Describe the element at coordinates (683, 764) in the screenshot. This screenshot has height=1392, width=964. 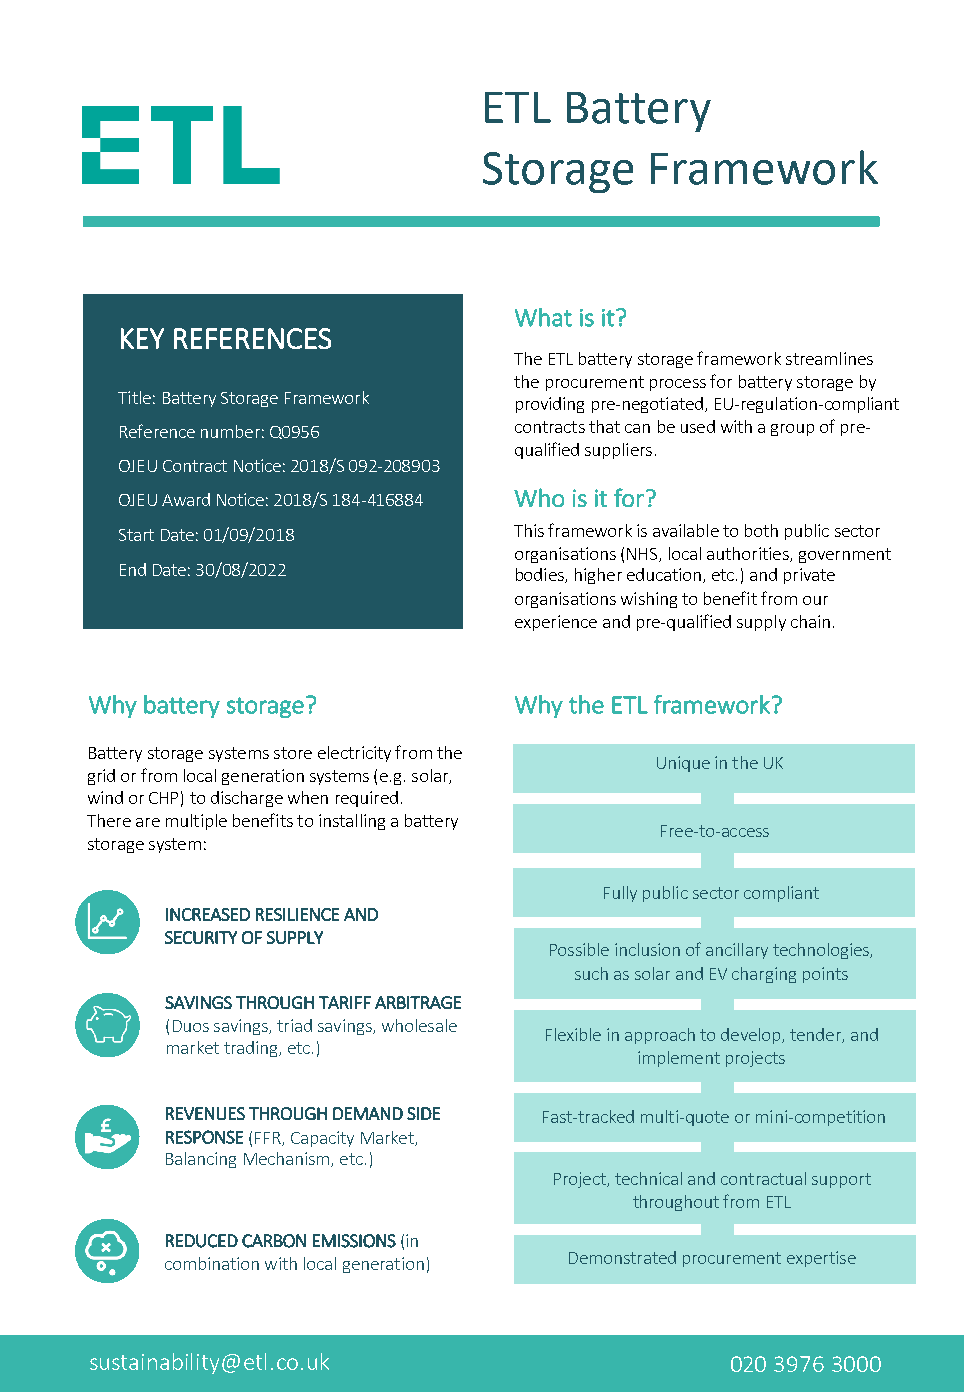
I see `Unique` at that location.
